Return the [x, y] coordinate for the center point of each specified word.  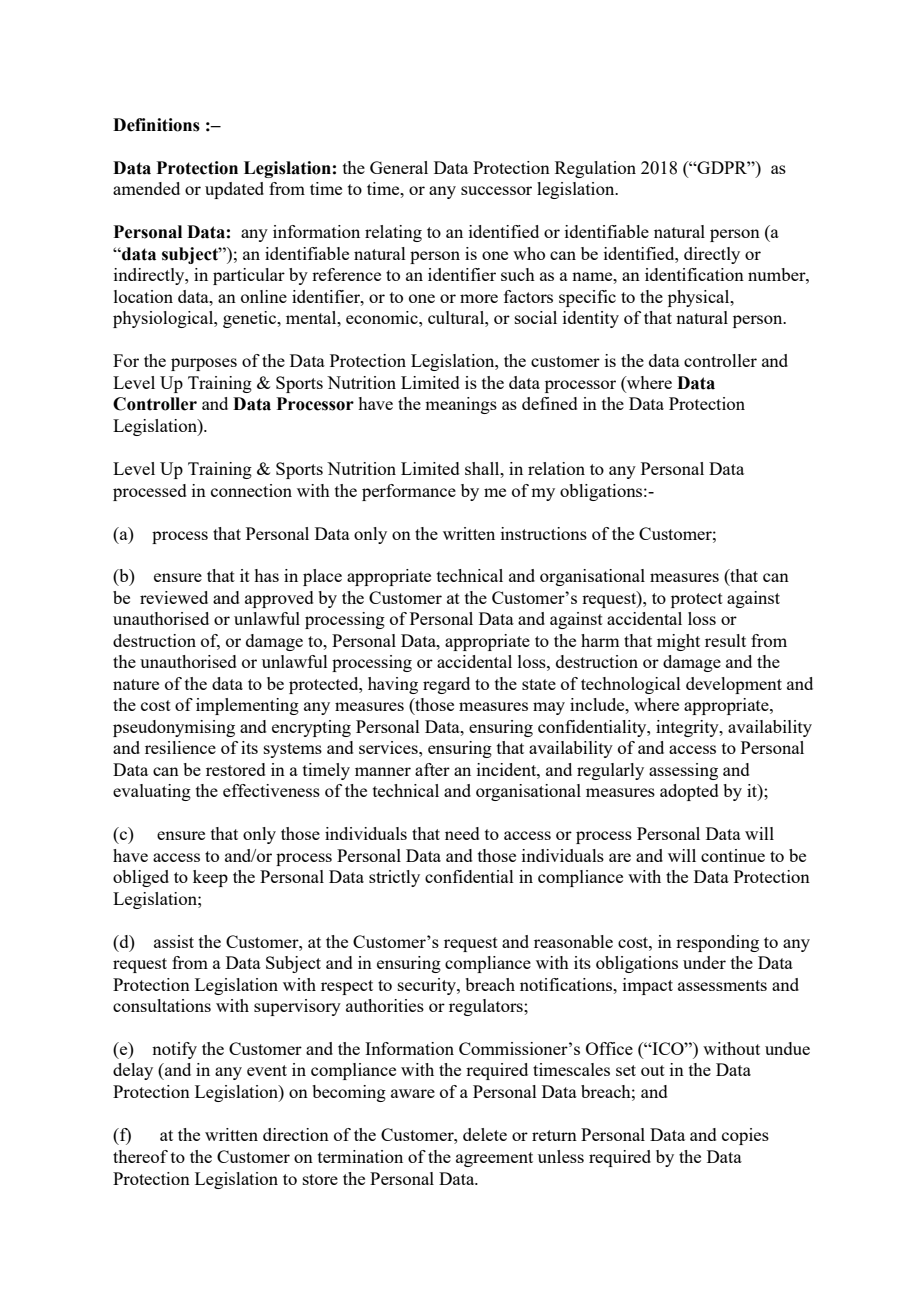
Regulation [595, 169]
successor [496, 190]
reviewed [174, 597]
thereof [140, 1156]
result [725, 640]
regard [446, 685]
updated [234, 190]
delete [485, 1134]
